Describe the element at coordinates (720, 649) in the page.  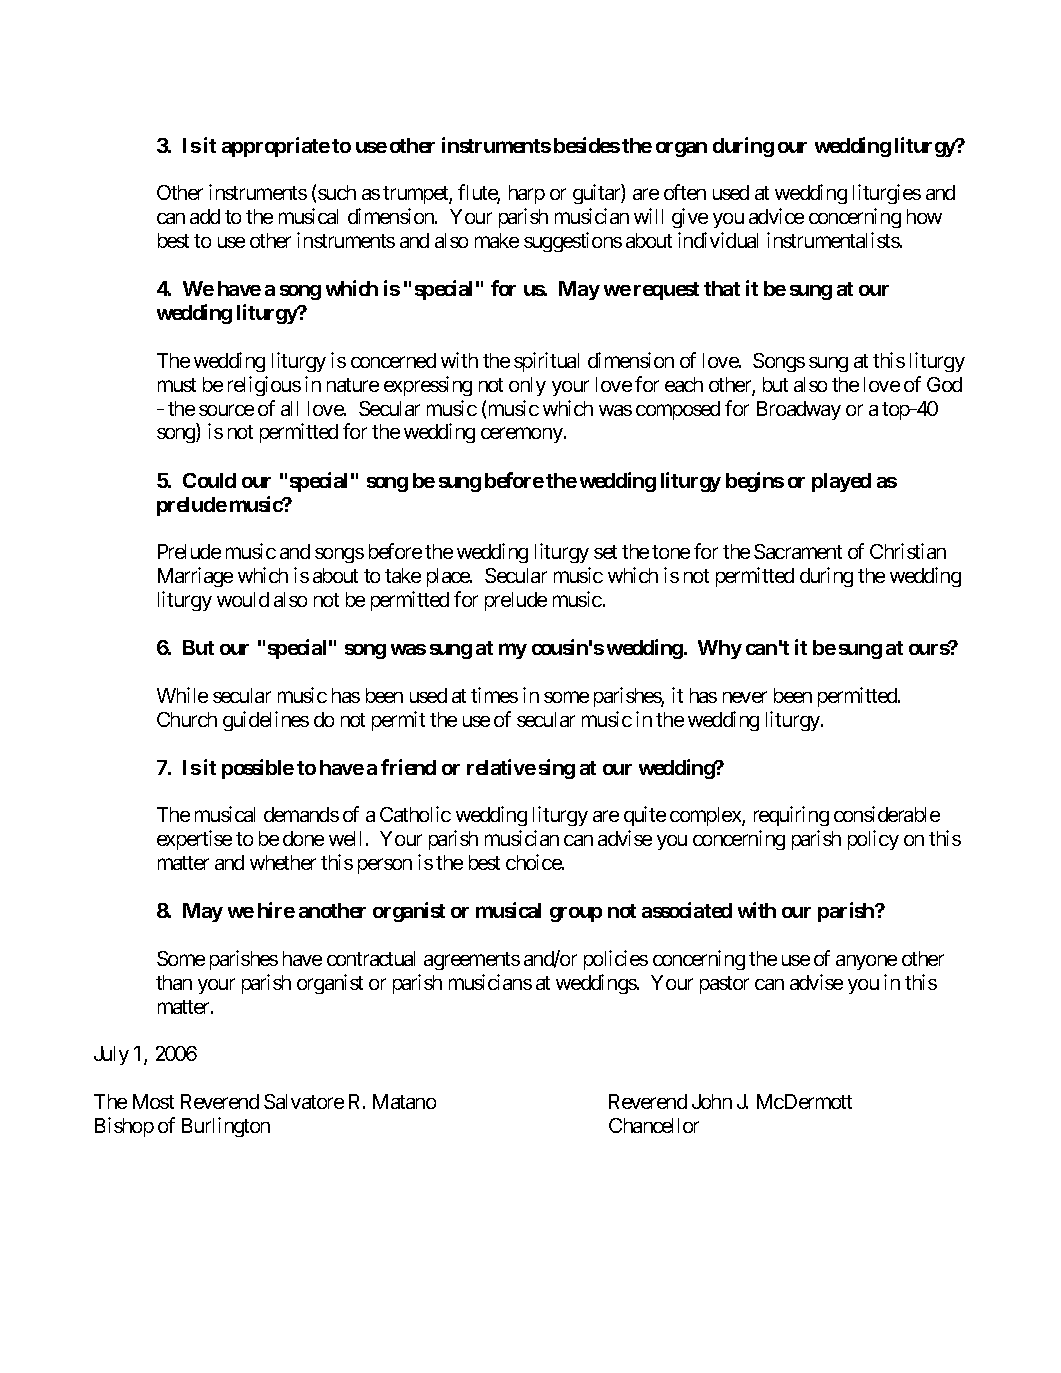
I see `Why` at that location.
